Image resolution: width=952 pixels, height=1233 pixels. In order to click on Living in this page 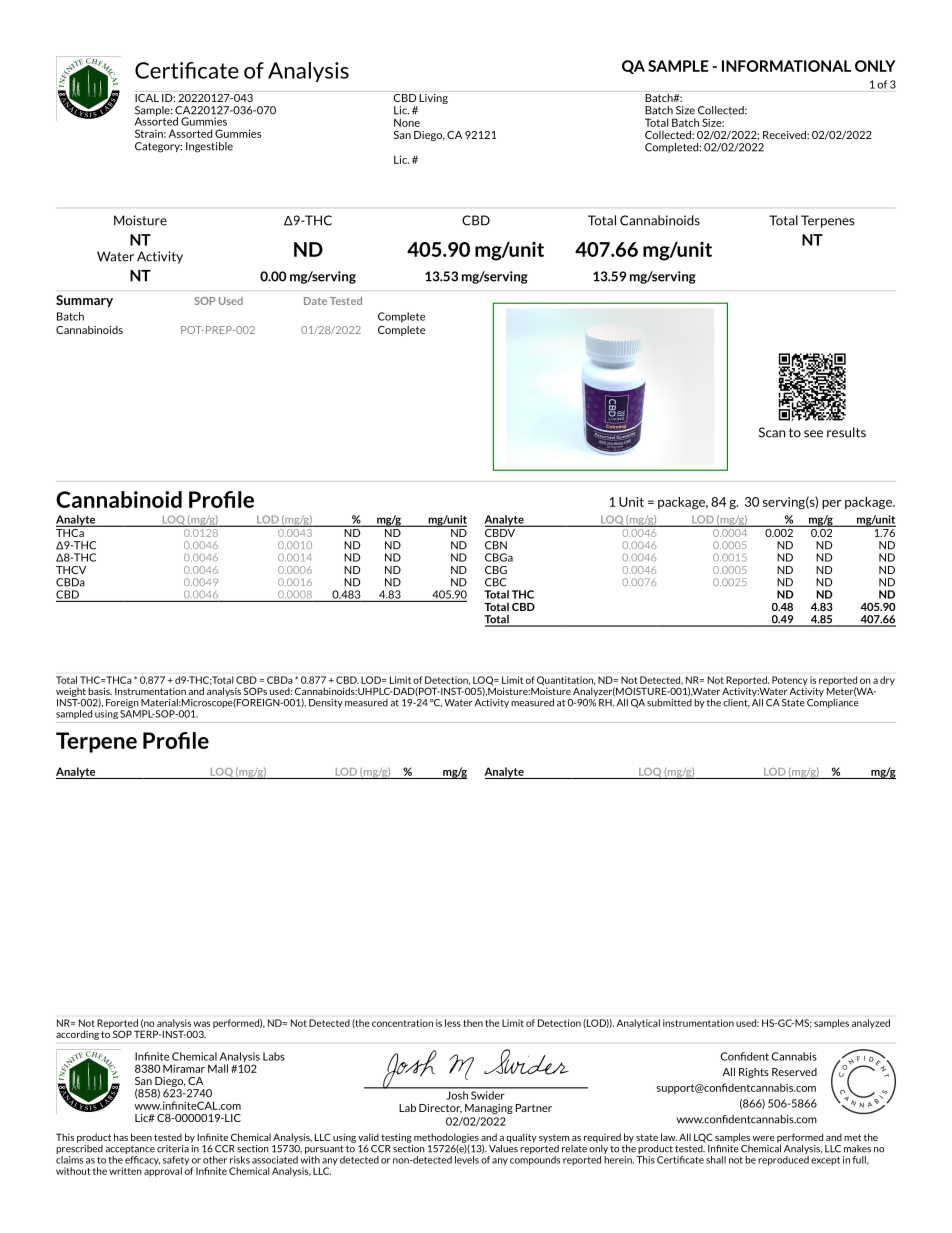, I will do `click(433, 99)`.
